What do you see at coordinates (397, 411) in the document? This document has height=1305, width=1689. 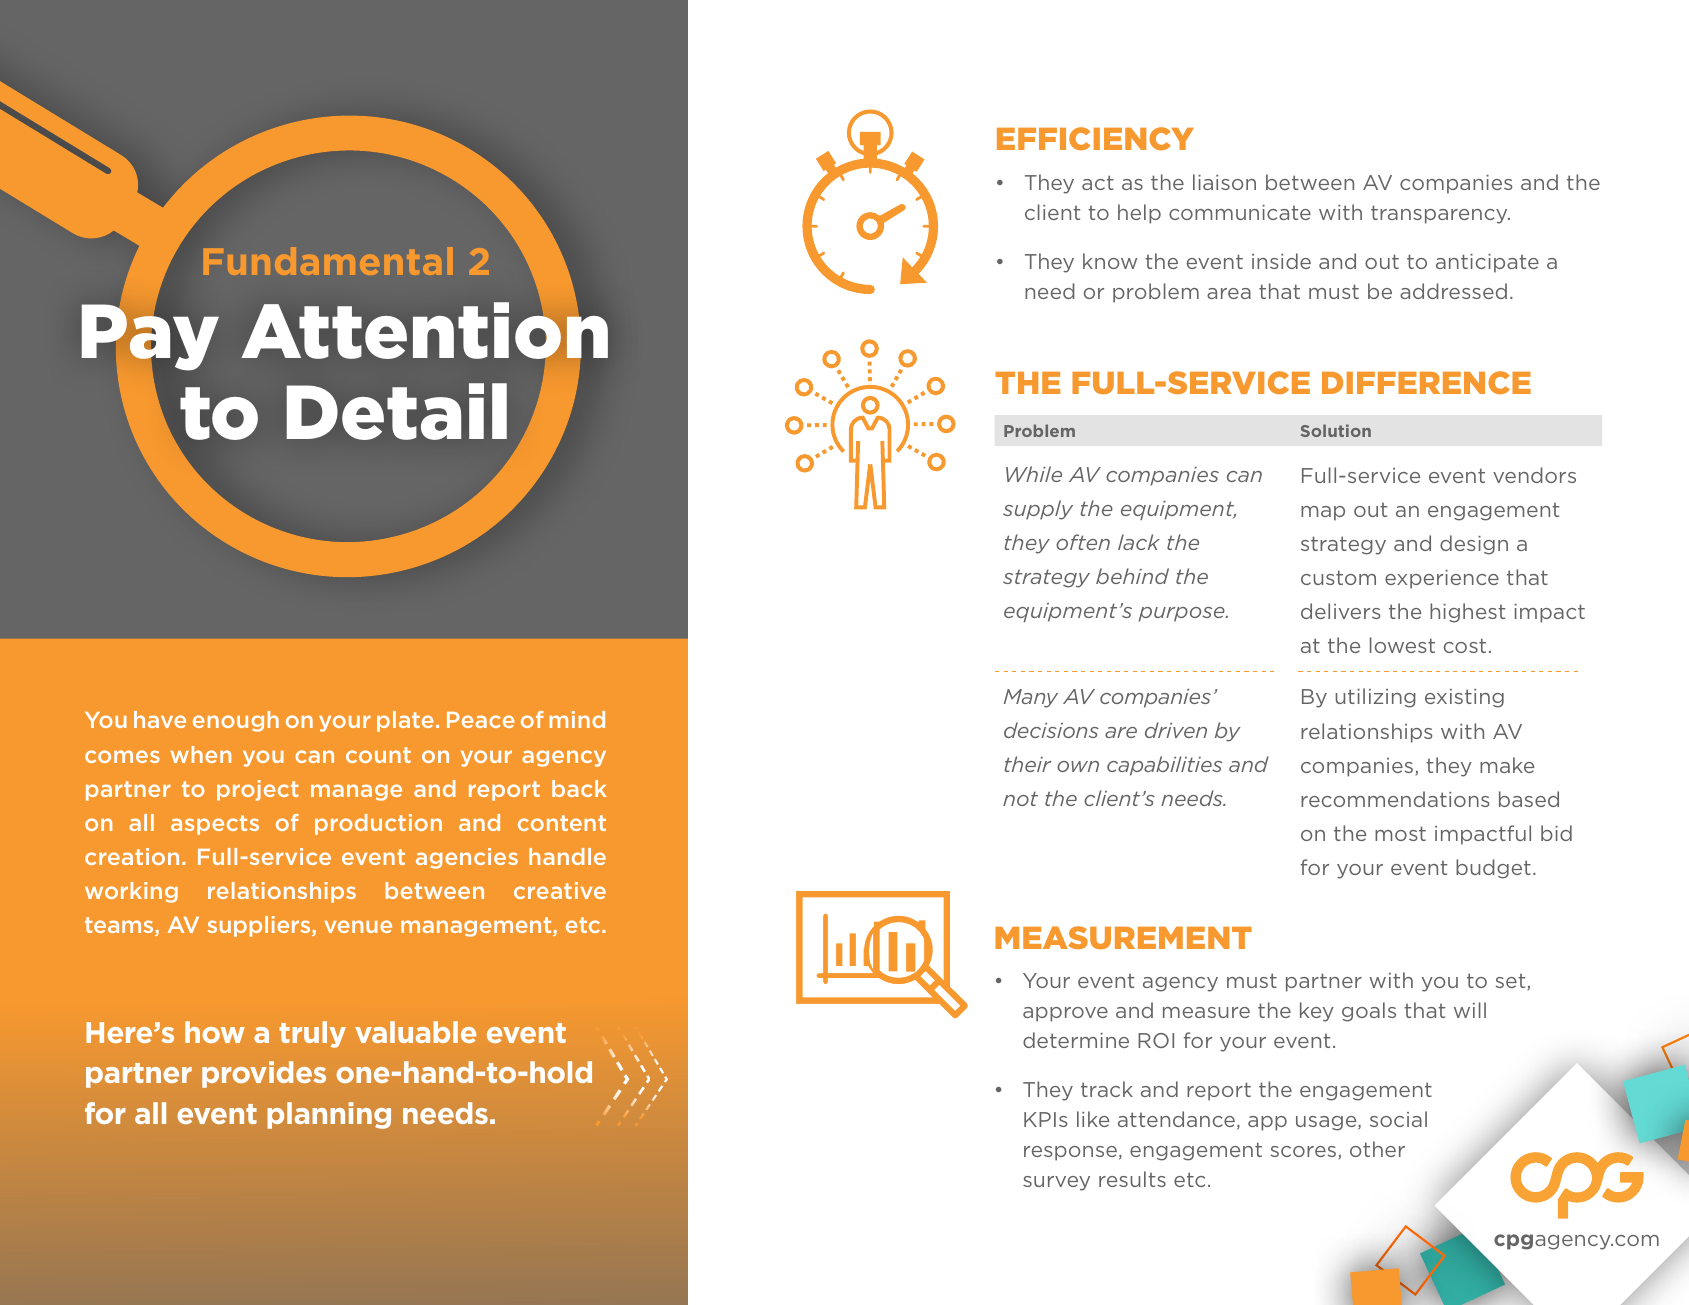 I see `Detail` at bounding box center [397, 411].
